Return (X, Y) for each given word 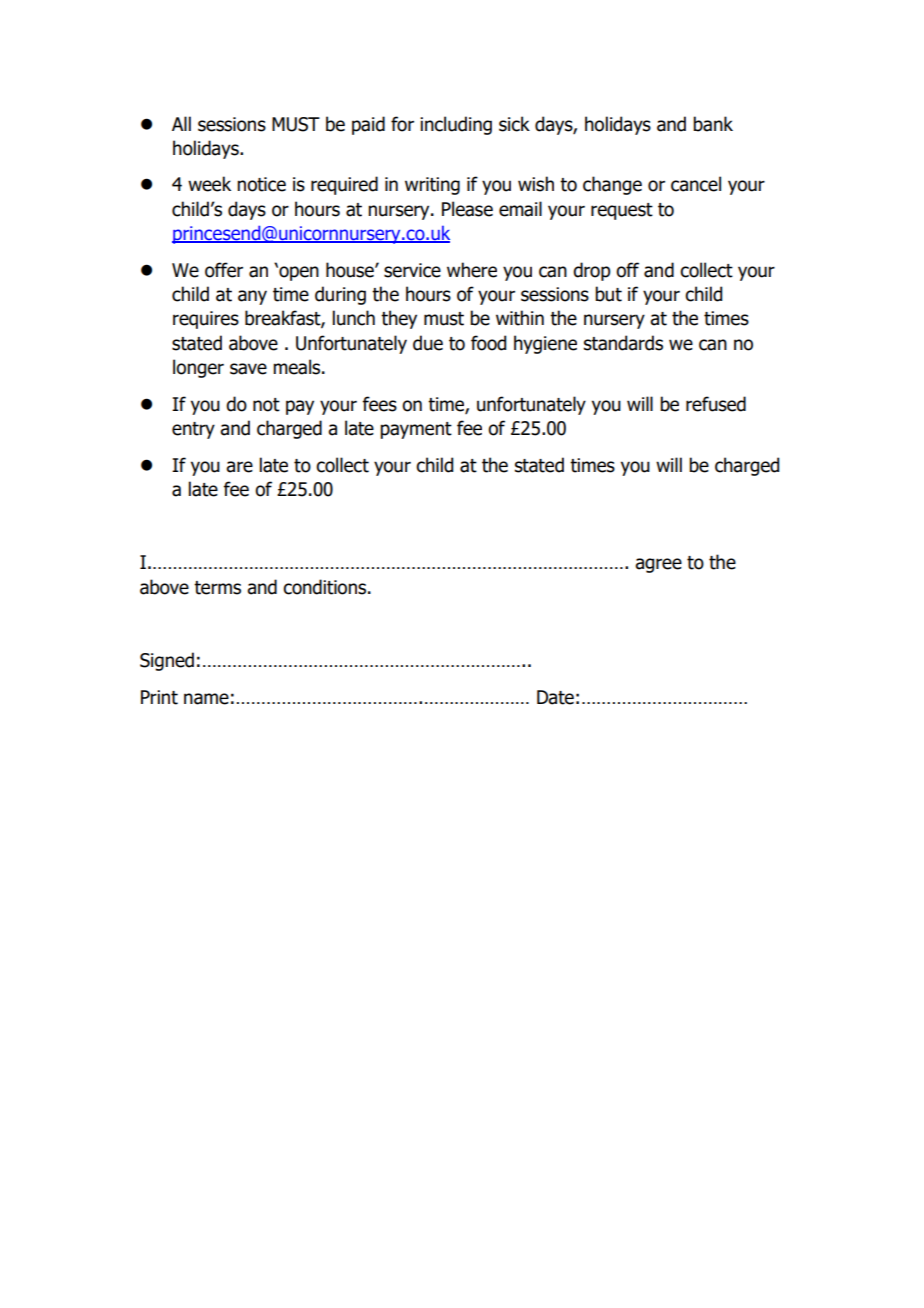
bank (713, 124)
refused (716, 404)
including (456, 125)
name (206, 699)
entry (193, 430)
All (181, 123)
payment (416, 430)
